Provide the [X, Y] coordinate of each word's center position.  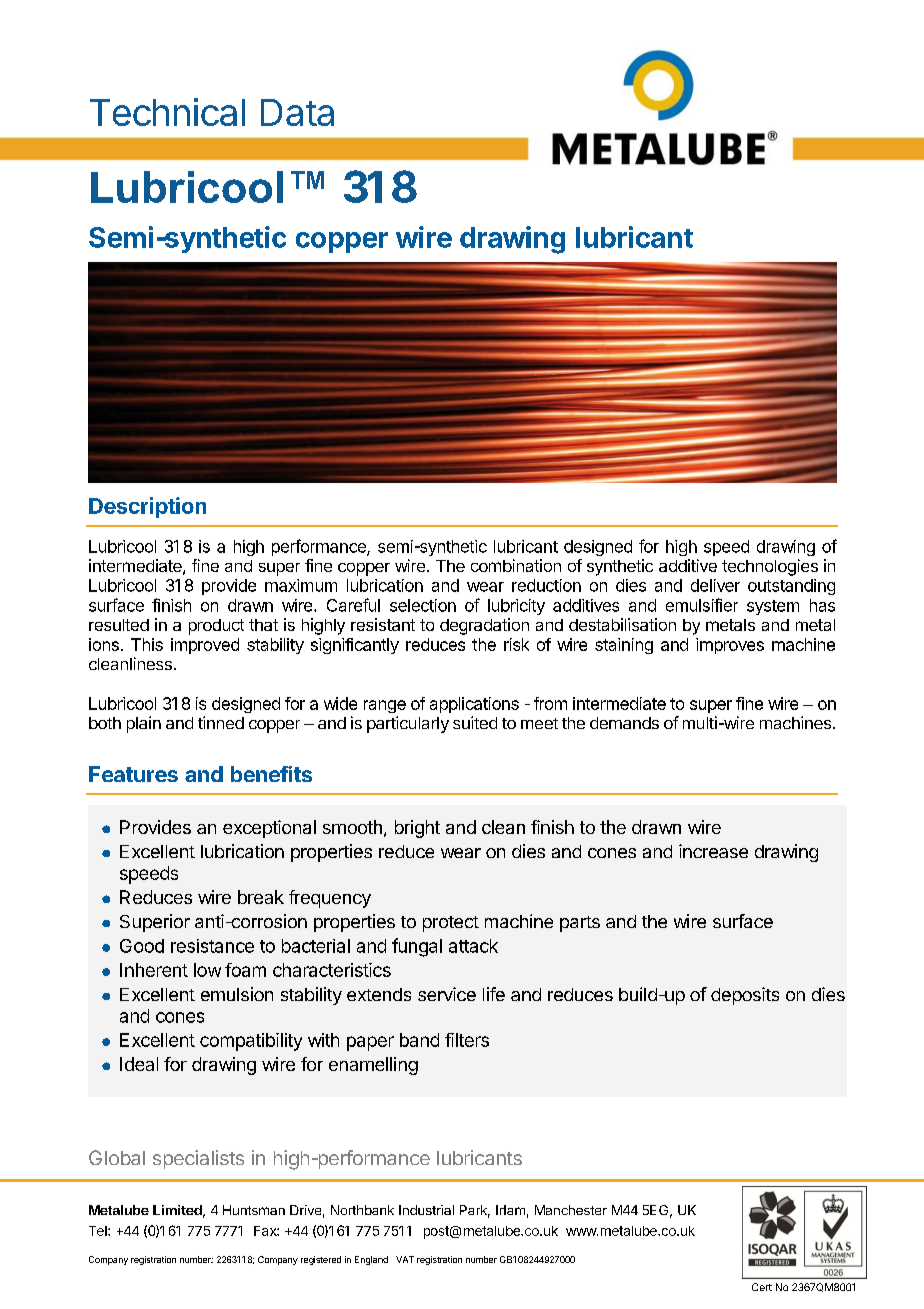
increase [713, 851]
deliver [715, 585]
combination [516, 565]
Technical [167, 112]
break [261, 897]
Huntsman [254, 1210]
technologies [770, 567]
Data [297, 112]
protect [451, 924]
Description [147, 507]
